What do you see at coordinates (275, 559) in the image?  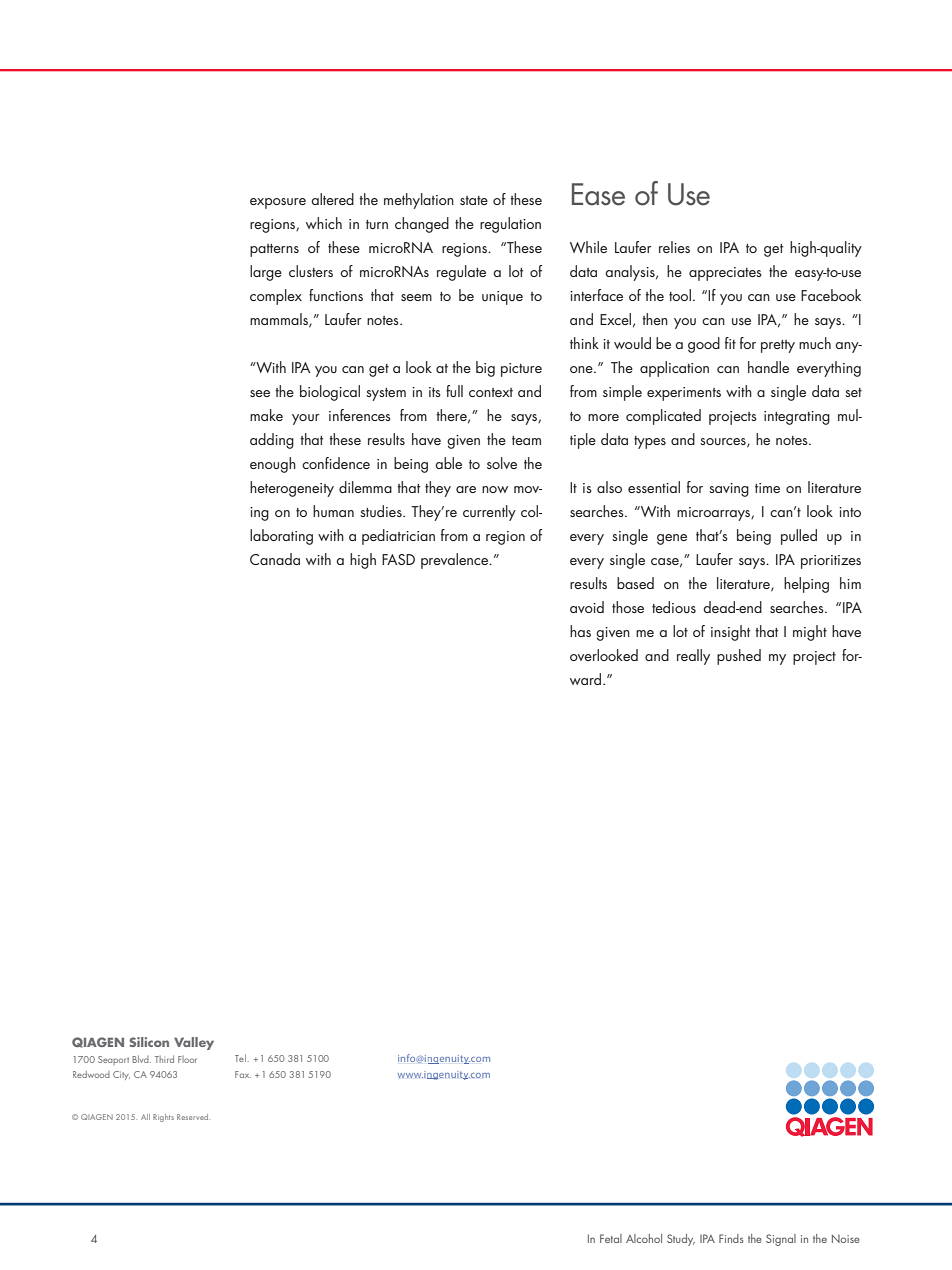 I see `Canada` at bounding box center [275, 559].
